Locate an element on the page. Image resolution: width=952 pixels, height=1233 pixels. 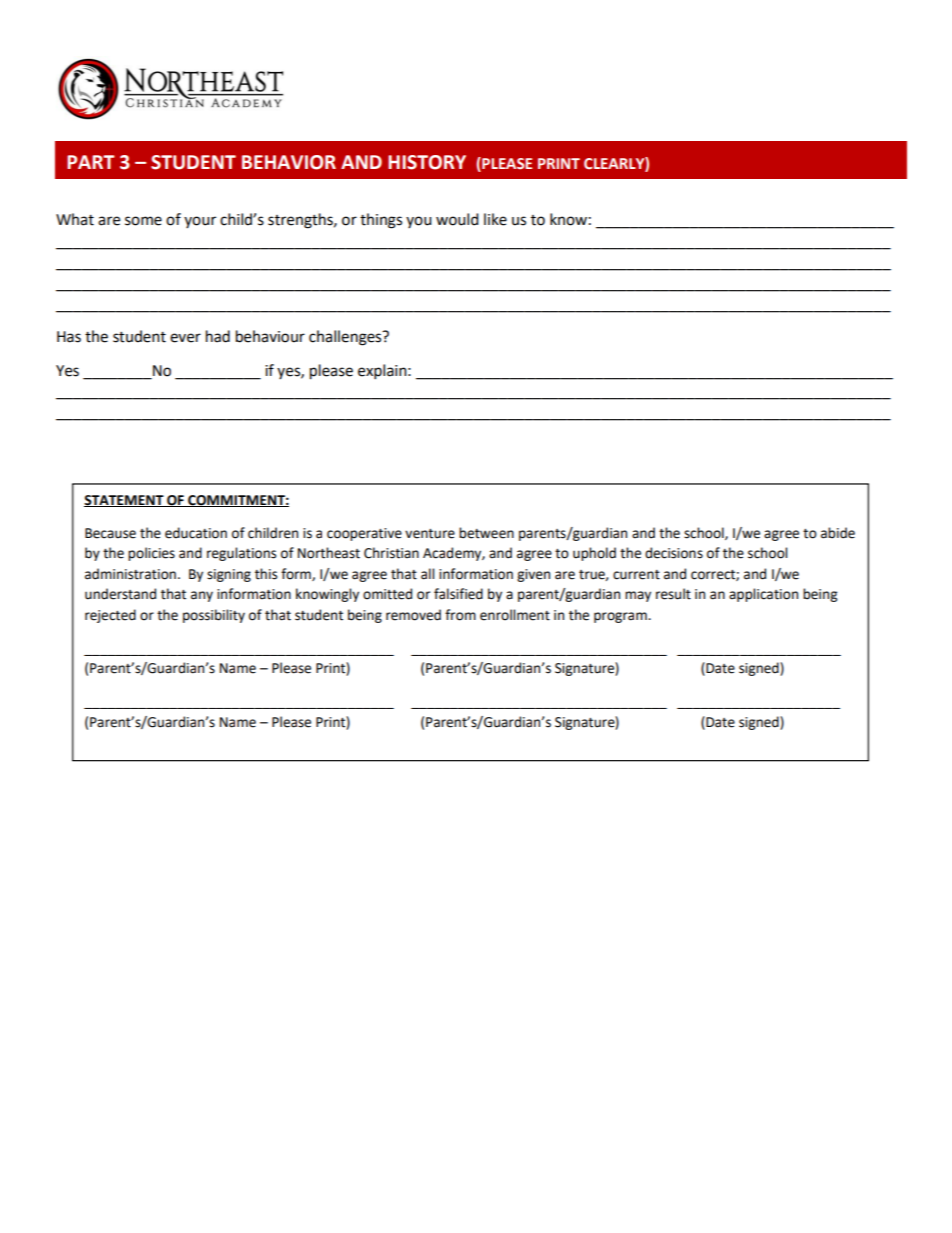
challenges is located at coordinates (346, 338).
